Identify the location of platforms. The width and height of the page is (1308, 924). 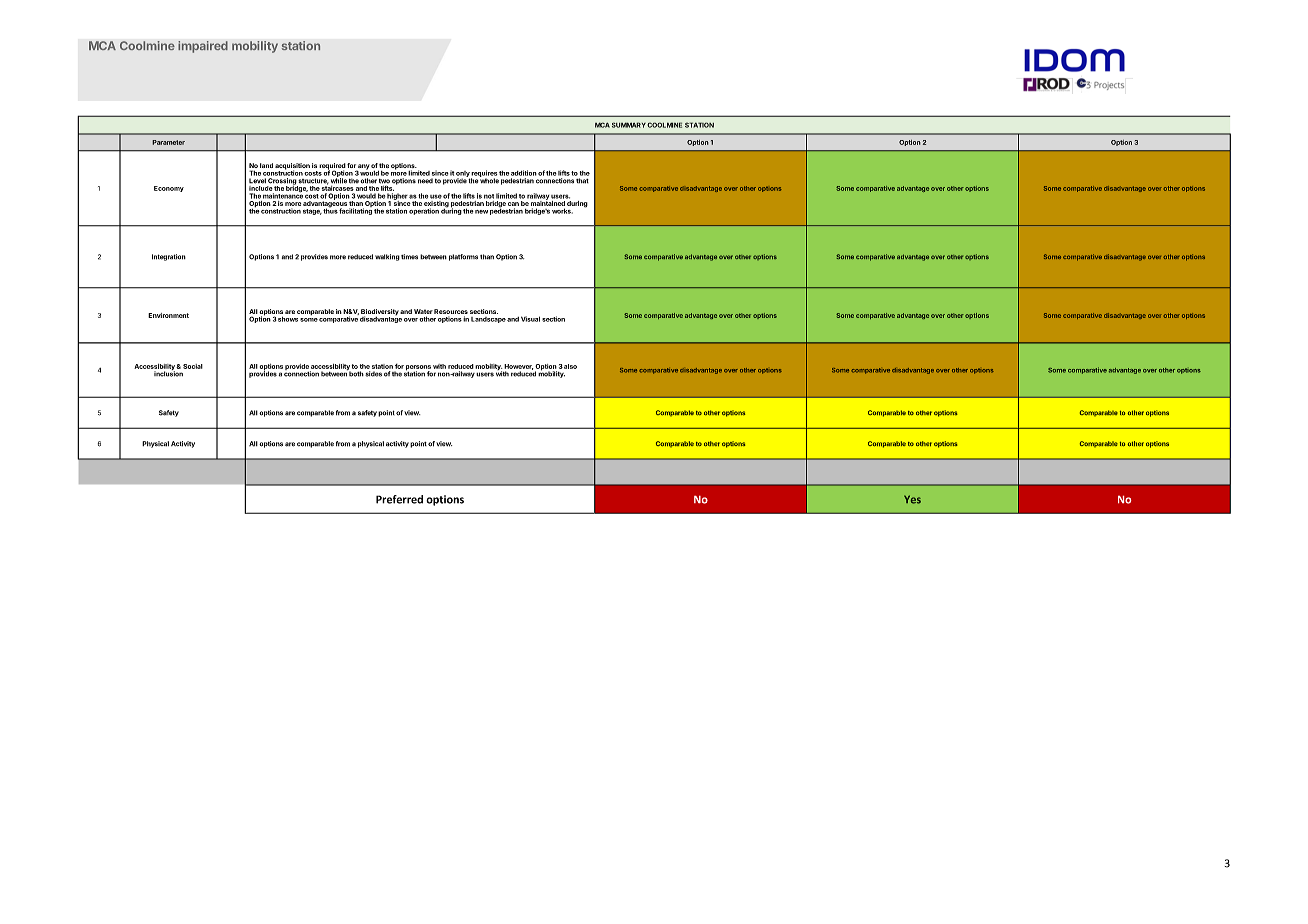
(463, 257).
